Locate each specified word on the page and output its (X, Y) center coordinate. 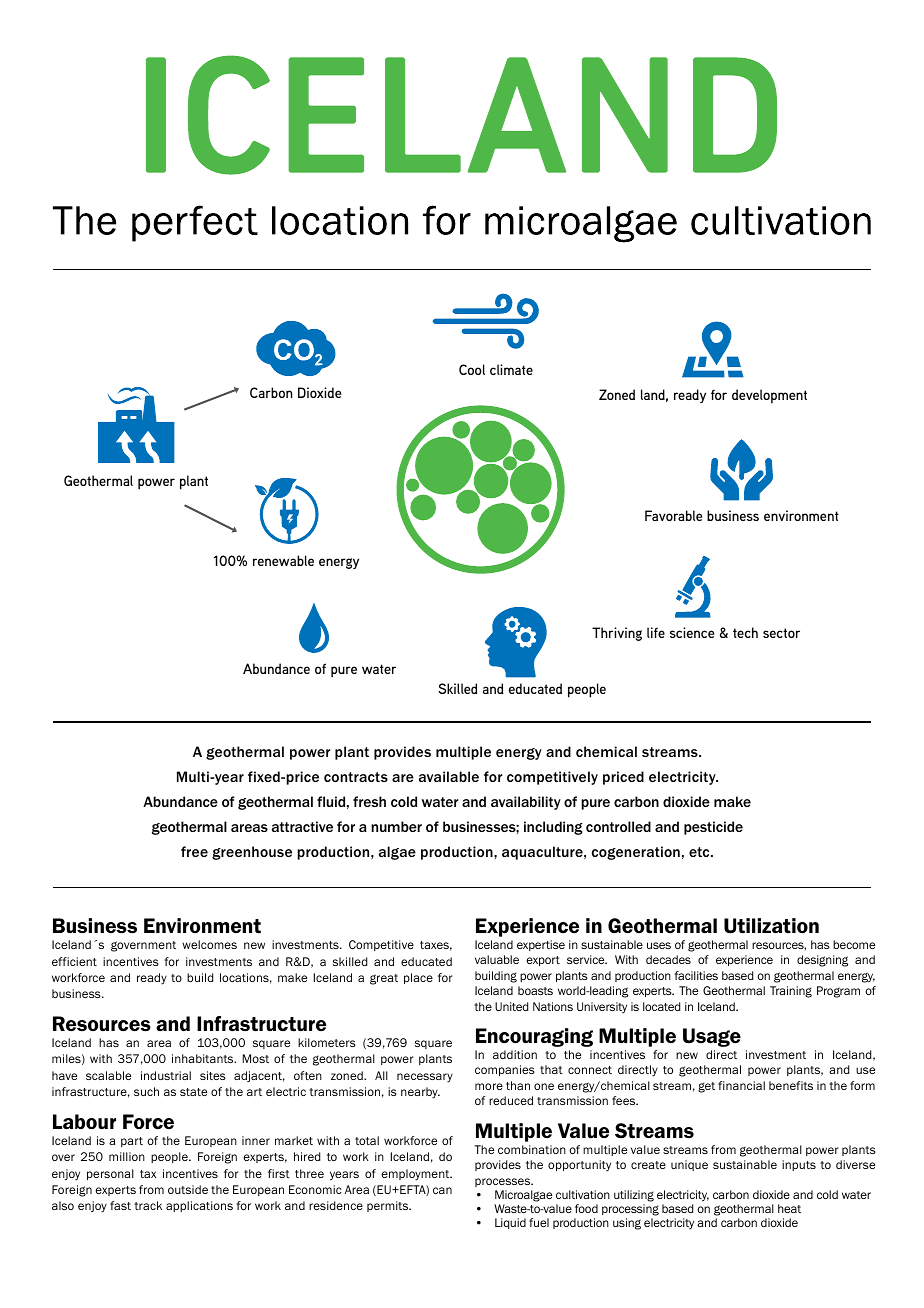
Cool (472, 369)
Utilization (771, 926)
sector (781, 633)
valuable (497, 959)
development (769, 396)
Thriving (617, 634)
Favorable (673, 515)
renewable (283, 560)
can (442, 1190)
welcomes (209, 944)
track (148, 1205)
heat (789, 1208)
